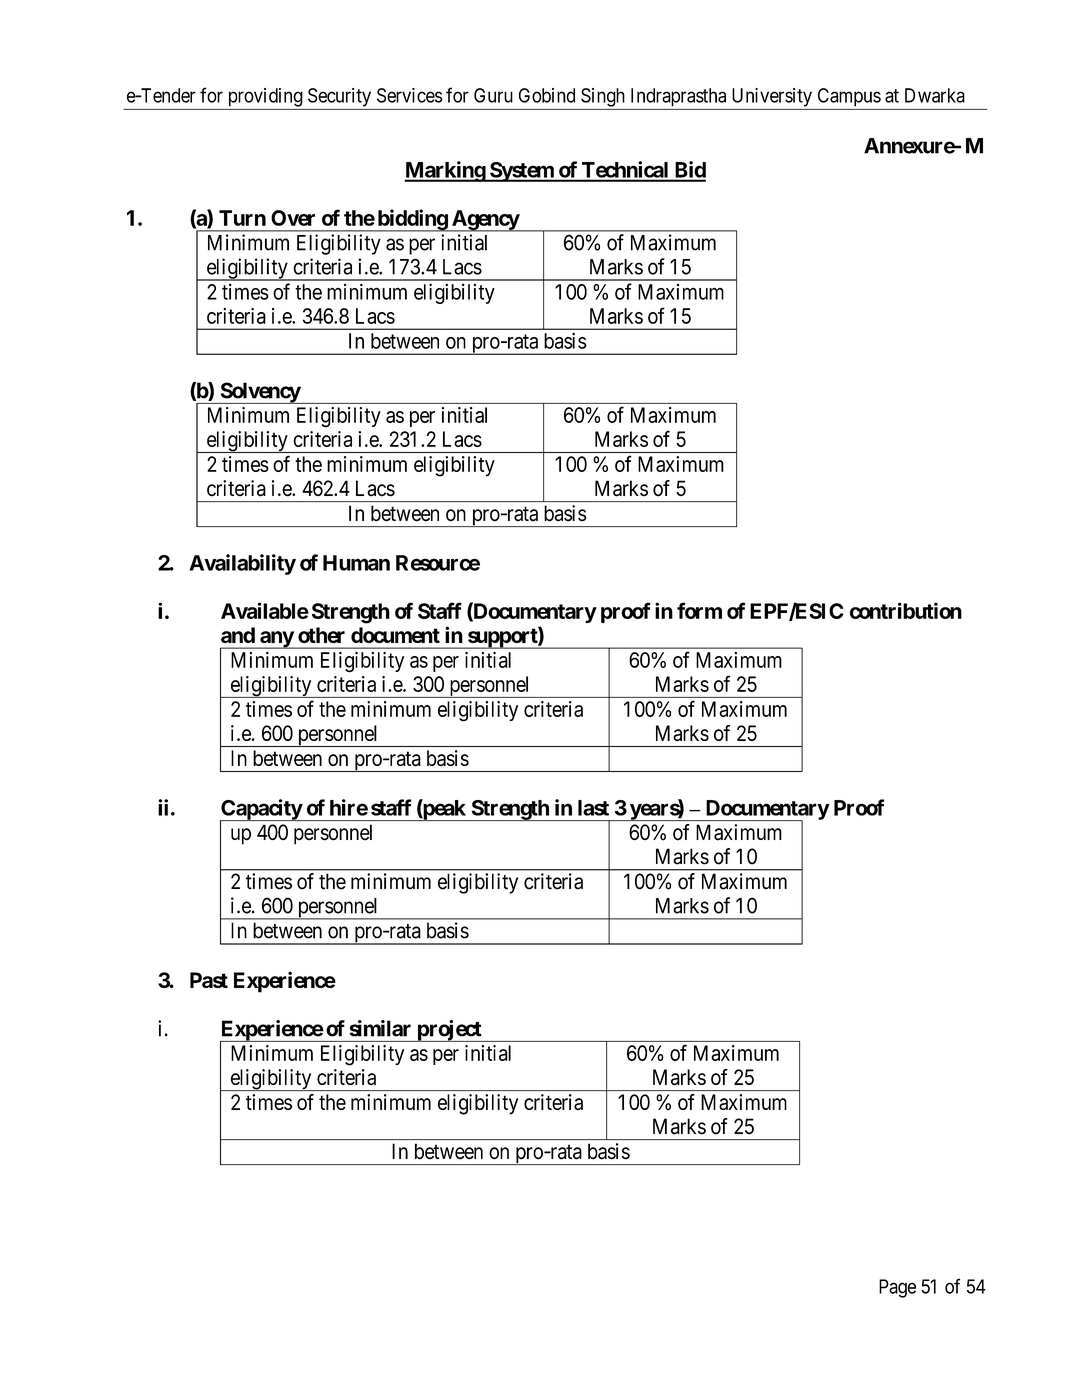  I want to click on last, so click(593, 808).
